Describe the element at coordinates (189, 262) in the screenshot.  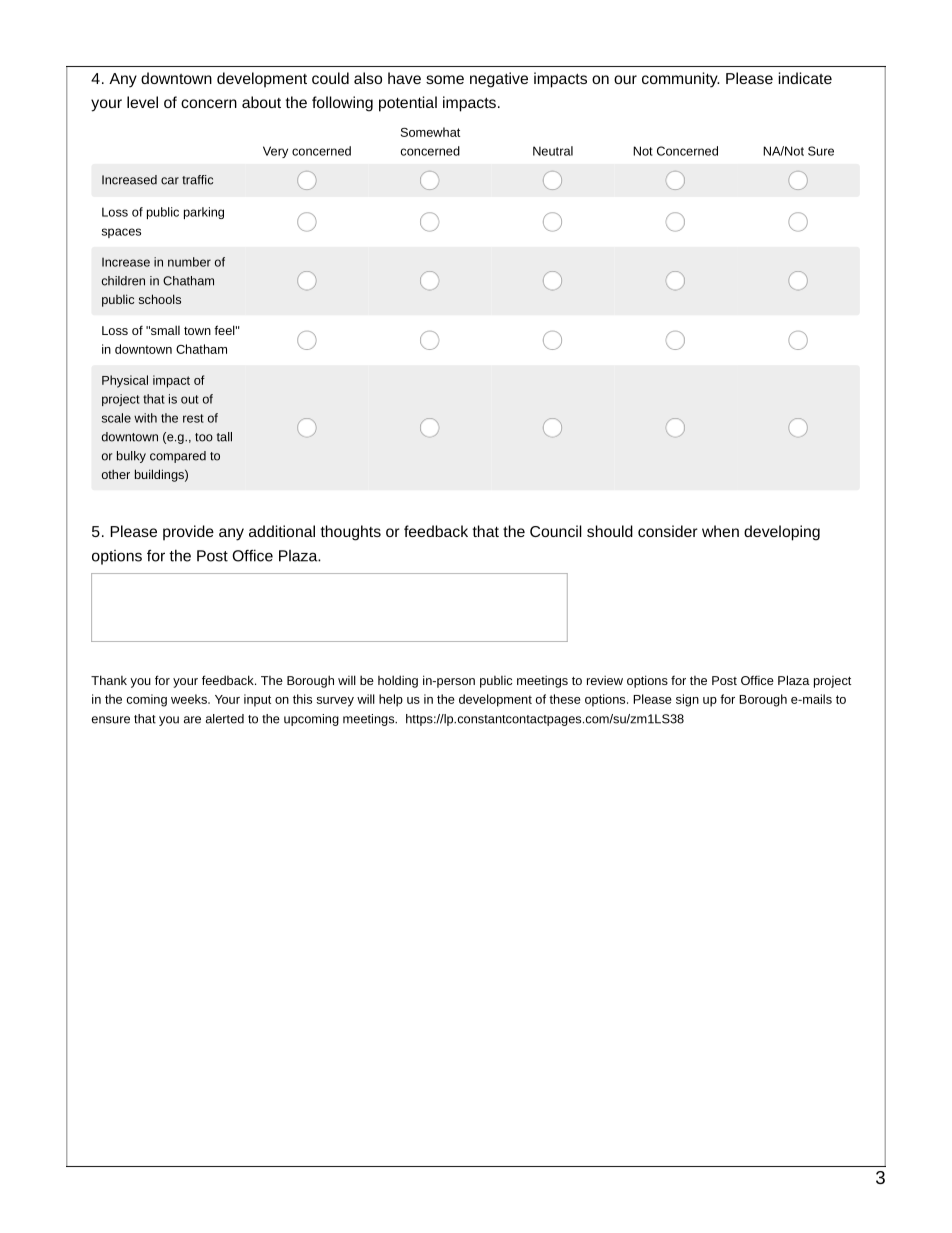
I see `number` at that location.
